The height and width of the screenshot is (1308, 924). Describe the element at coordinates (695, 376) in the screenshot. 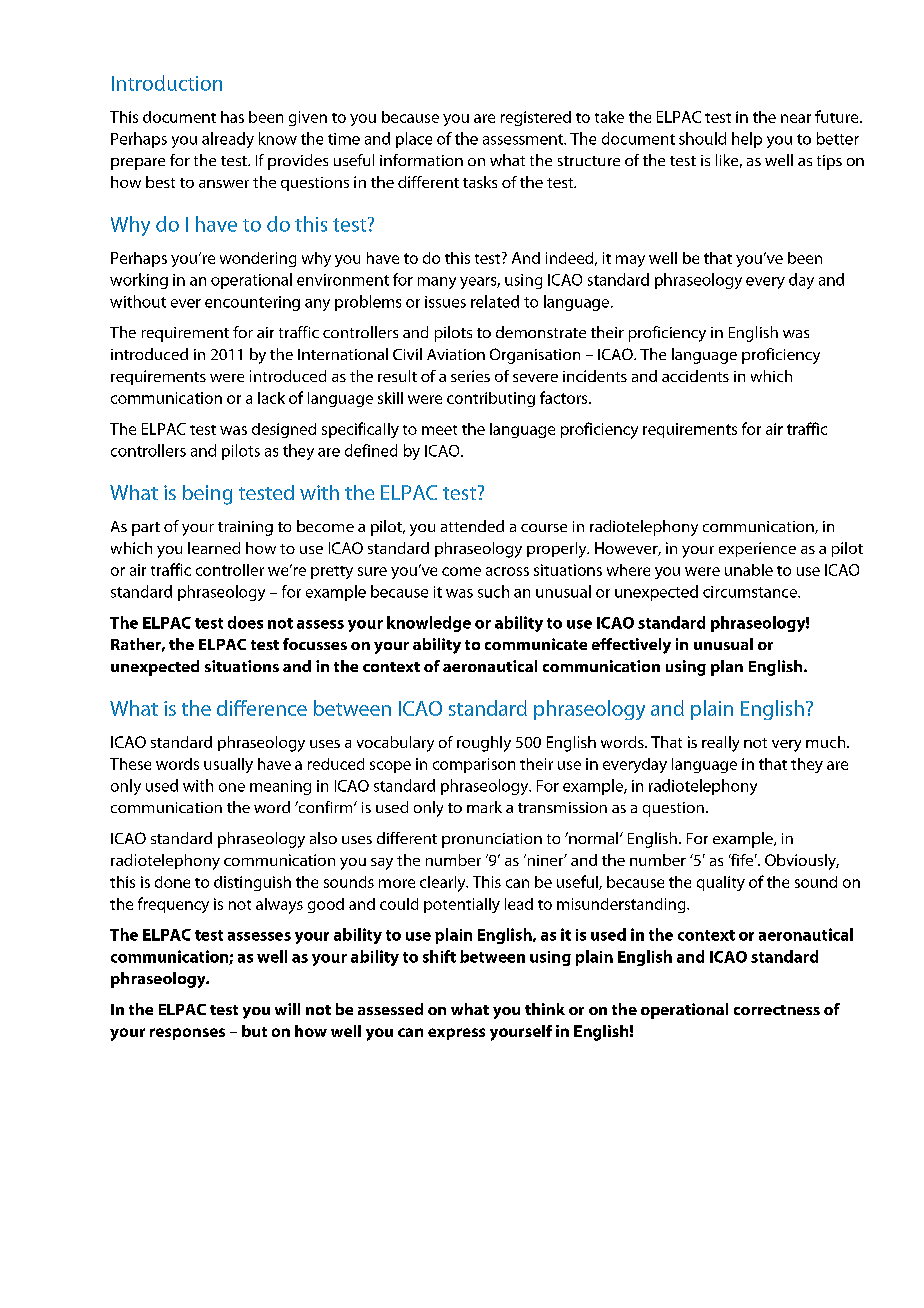

I see `accidents` at that location.
